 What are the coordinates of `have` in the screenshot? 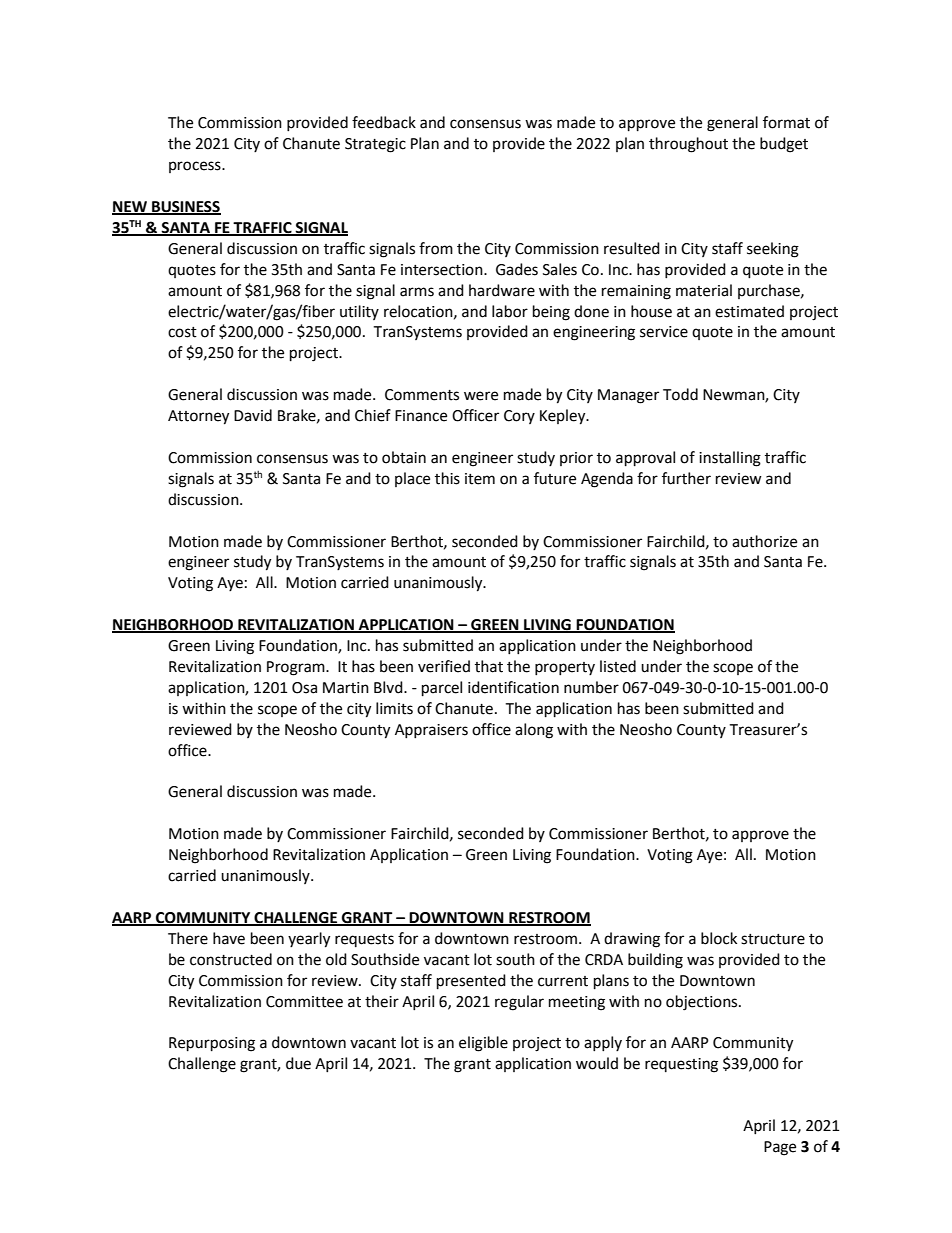 It's located at (229, 938).
